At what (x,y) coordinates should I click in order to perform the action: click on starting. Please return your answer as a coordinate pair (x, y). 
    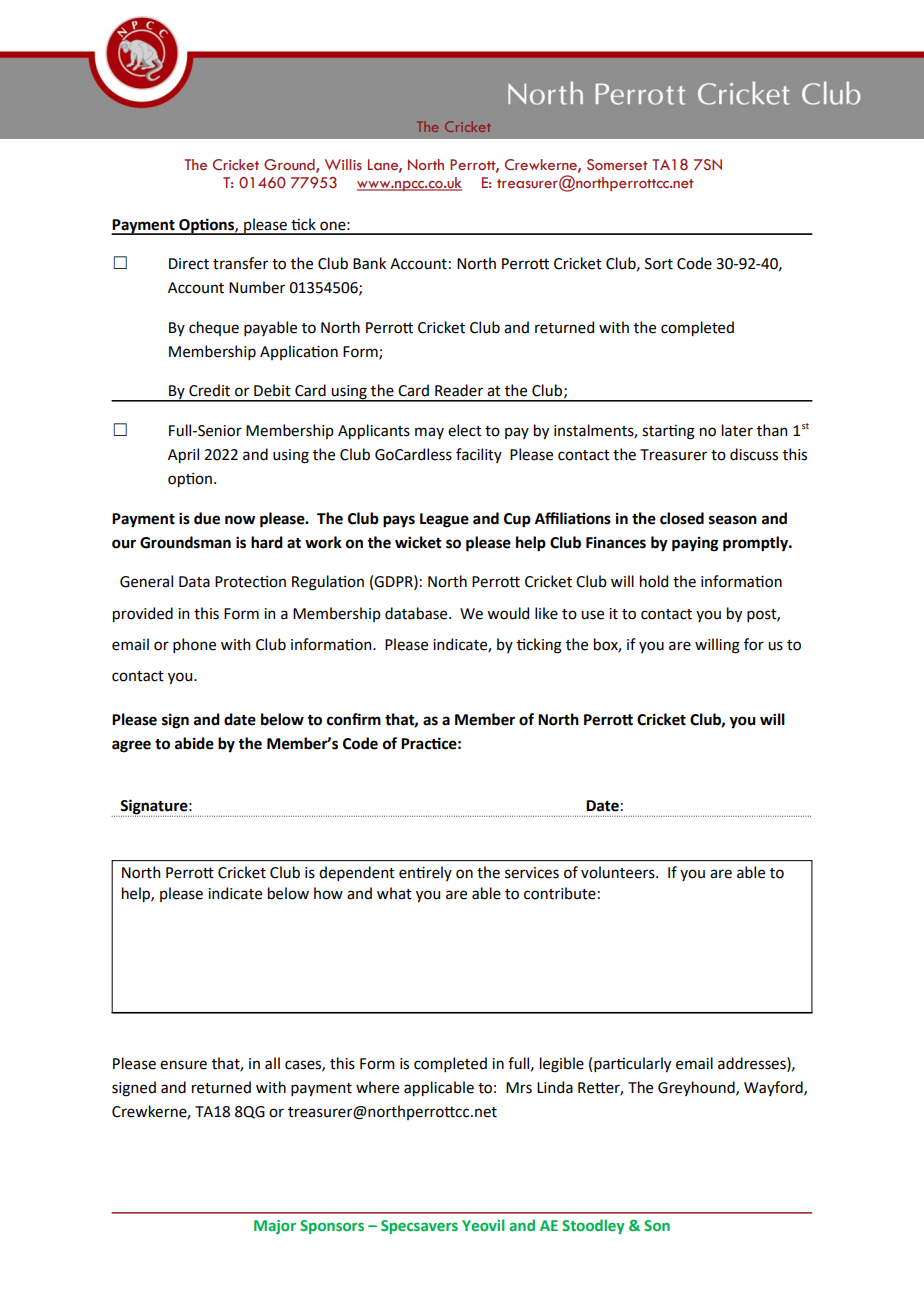
    Looking at the image, I should click on (668, 432).
